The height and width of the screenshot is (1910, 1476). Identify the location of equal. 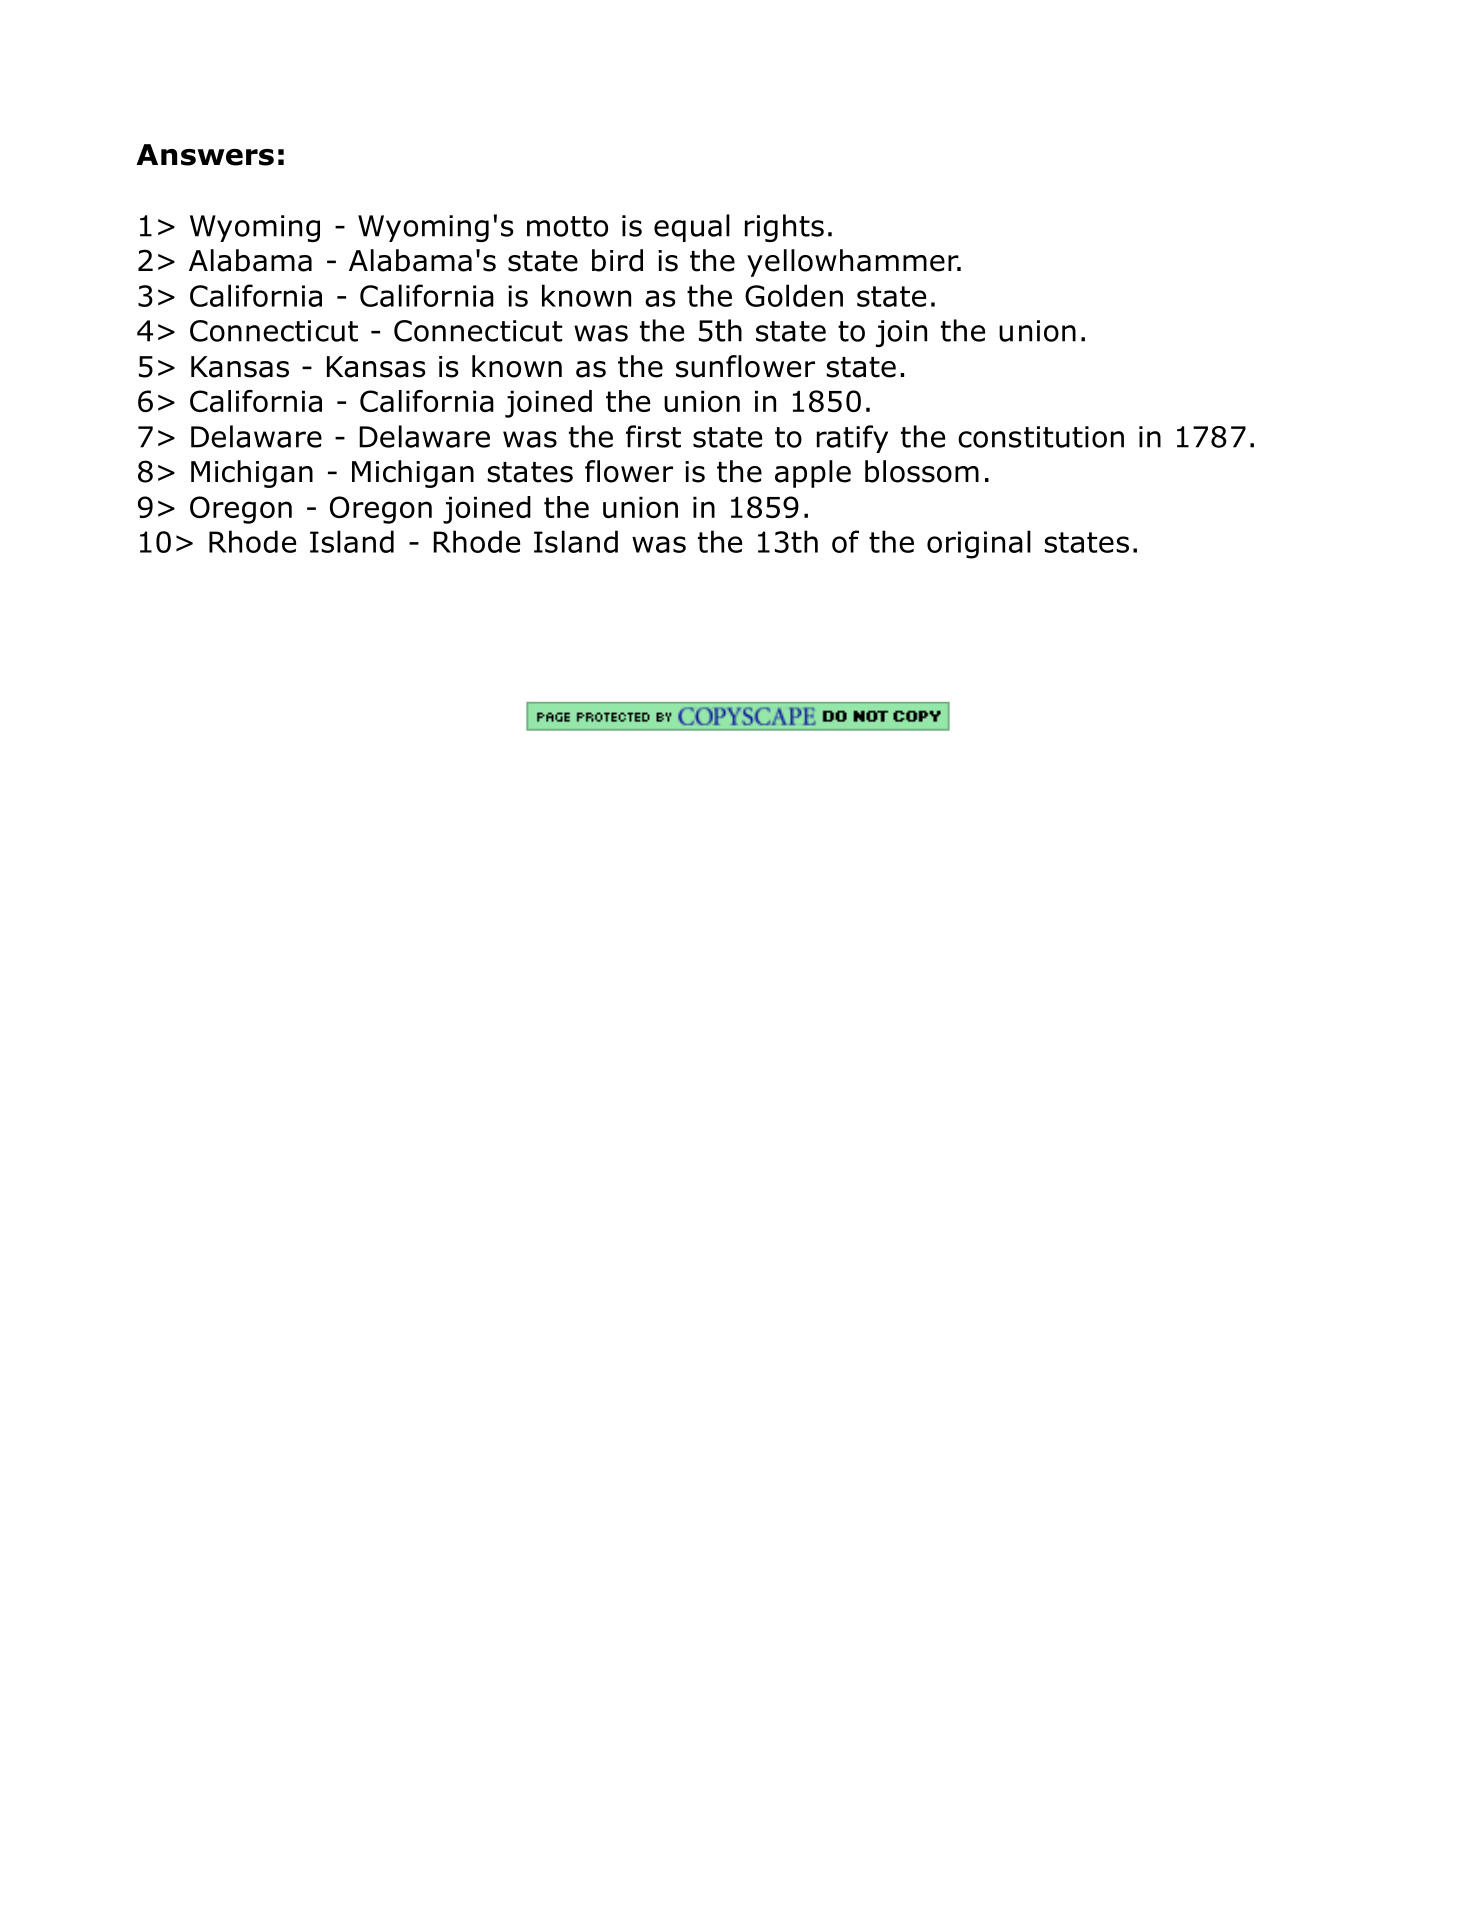
(692, 228).
